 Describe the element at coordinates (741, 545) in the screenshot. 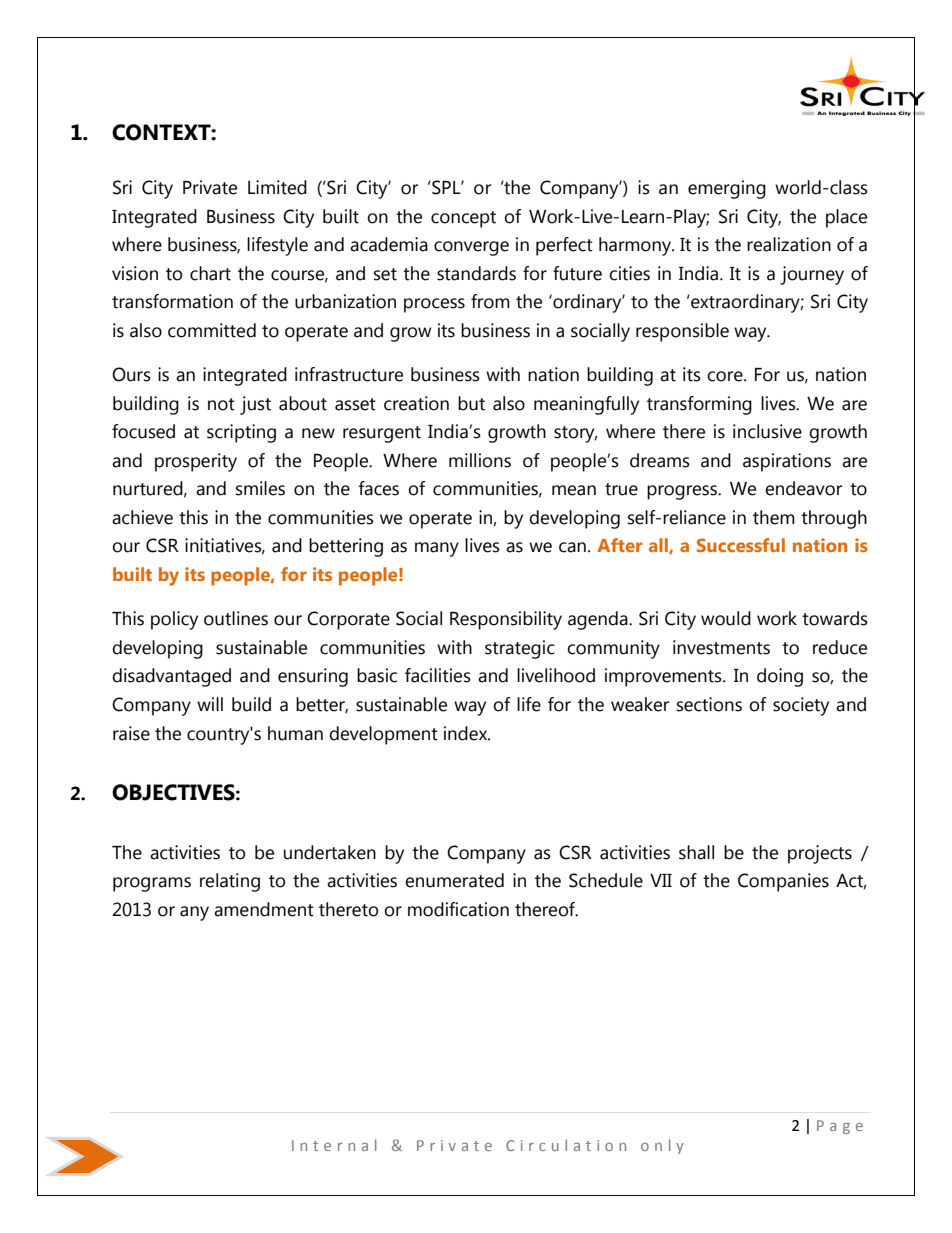

I see `Successful` at that location.
